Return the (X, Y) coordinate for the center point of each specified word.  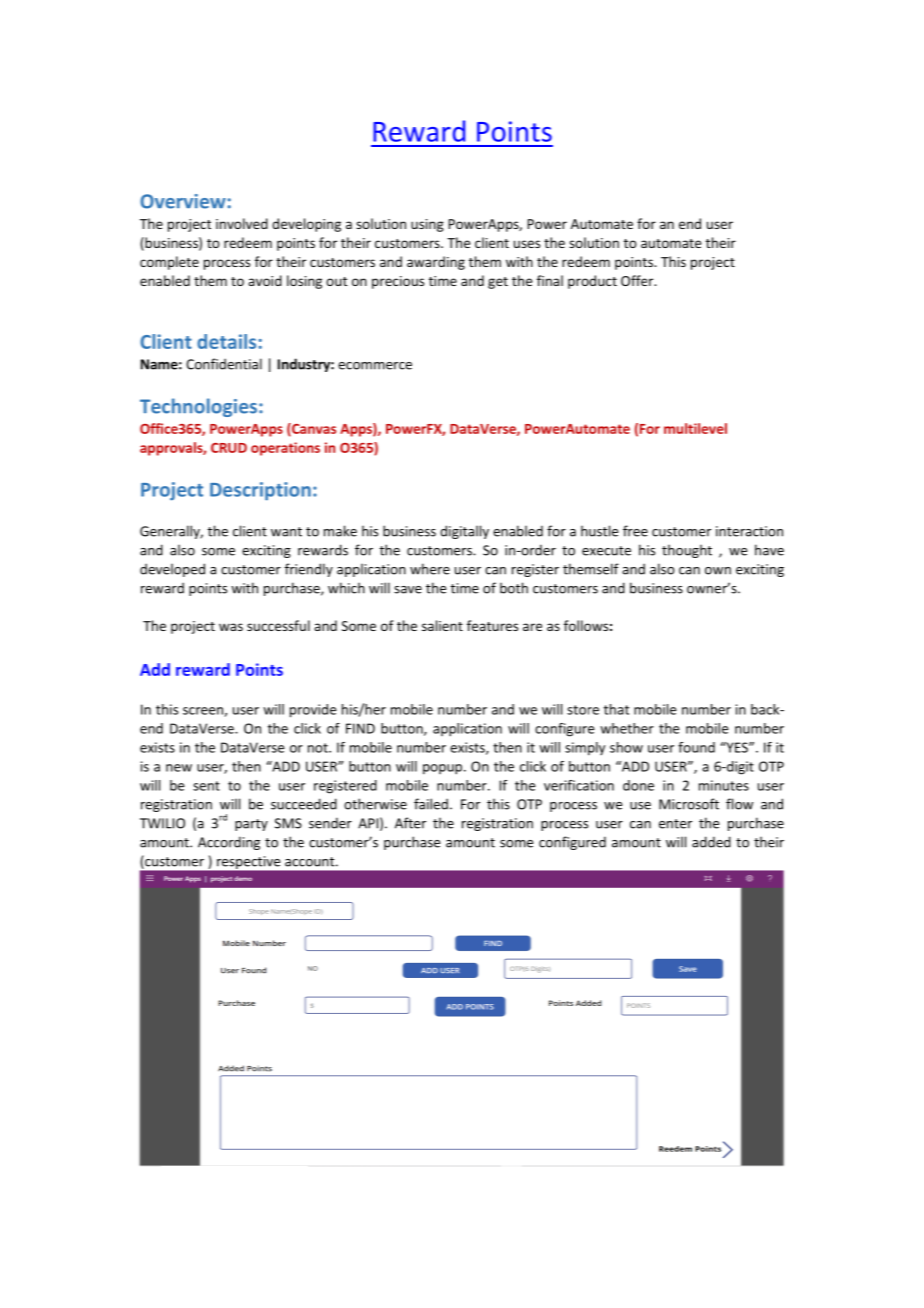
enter (675, 824)
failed (431, 804)
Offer (638, 280)
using (427, 225)
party (251, 825)
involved (242, 223)
